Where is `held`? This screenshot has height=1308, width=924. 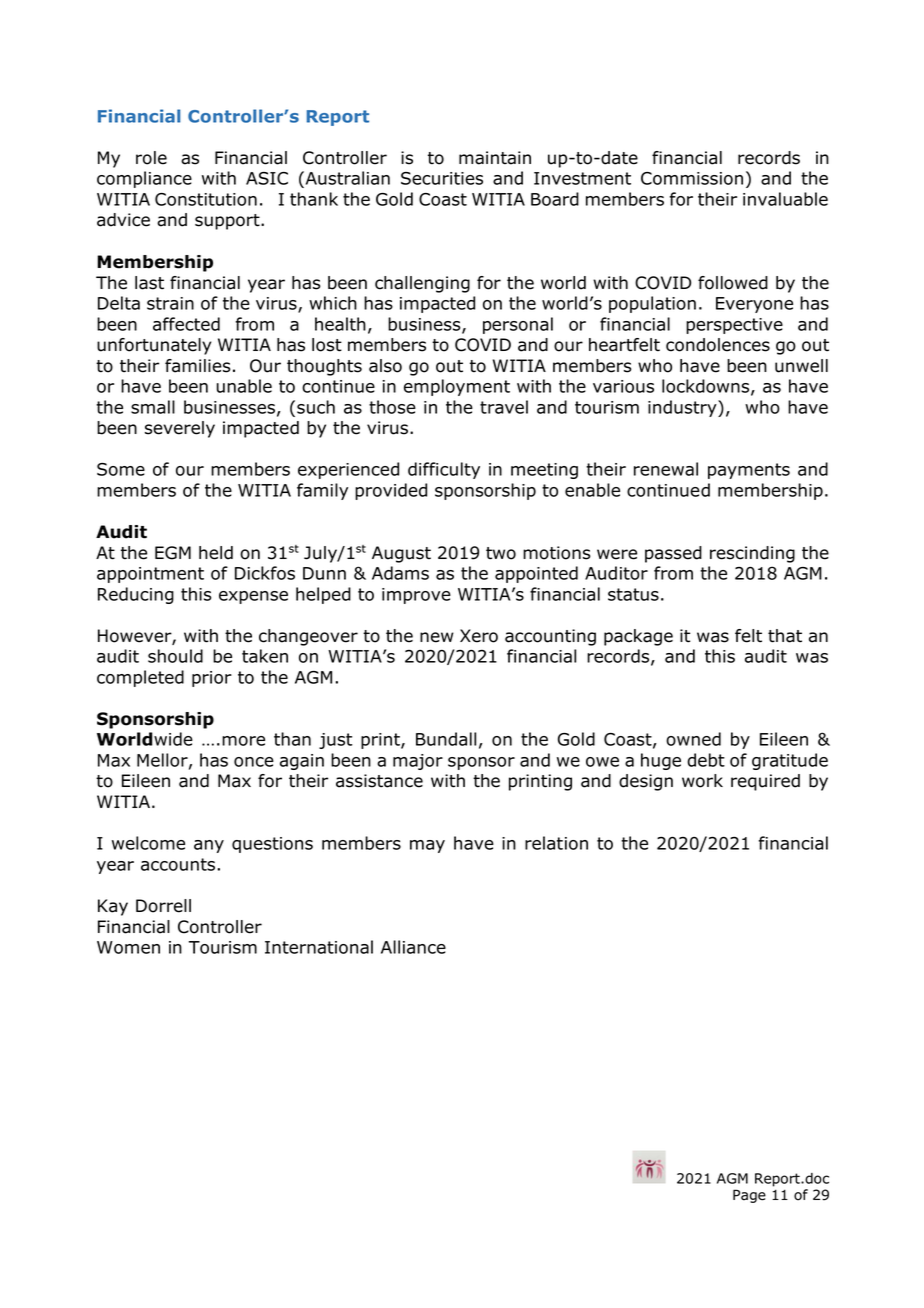
held is located at coordinates (216, 553).
